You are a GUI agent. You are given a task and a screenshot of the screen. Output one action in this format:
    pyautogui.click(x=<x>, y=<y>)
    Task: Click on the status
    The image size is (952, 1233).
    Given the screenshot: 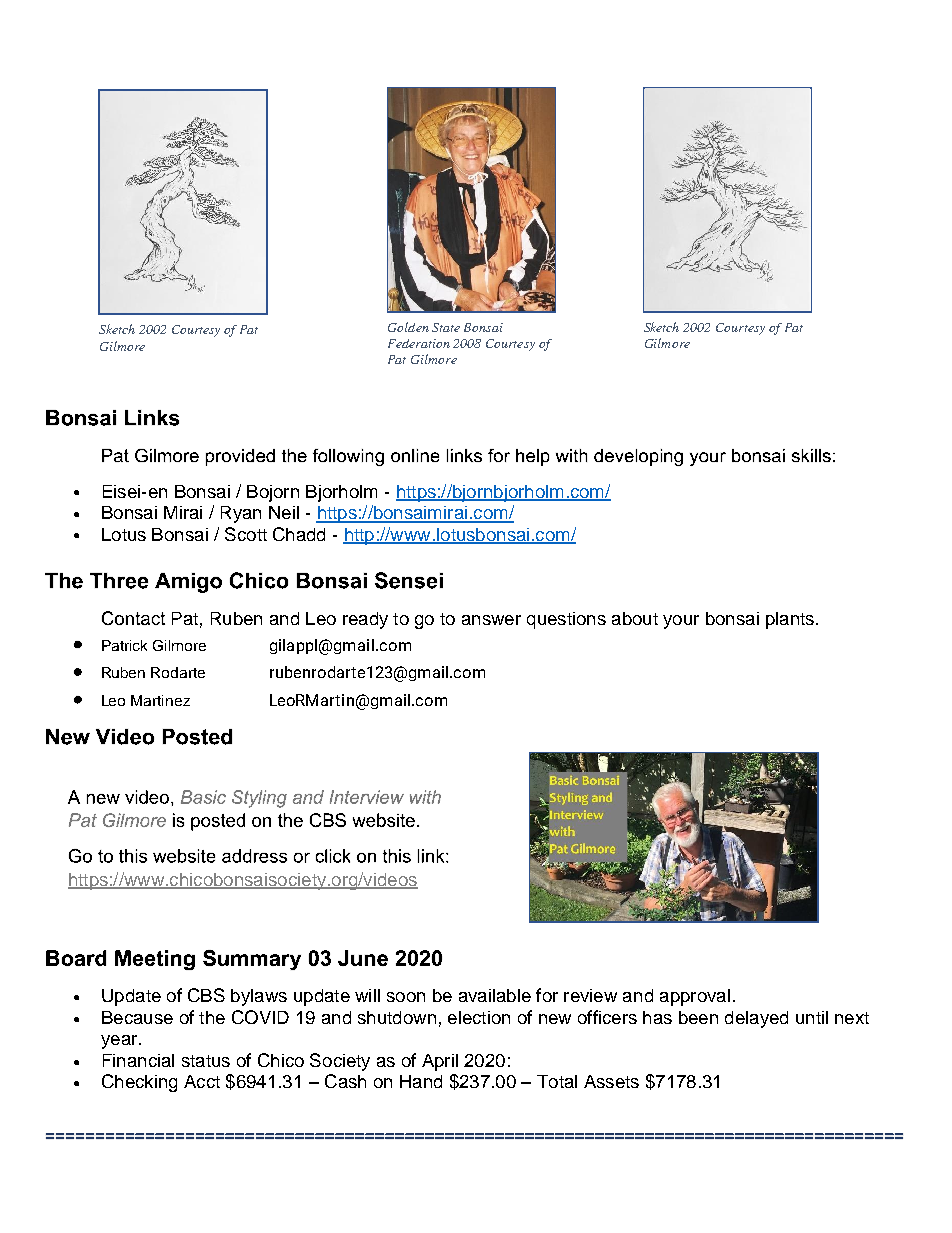 What is the action you would take?
    pyautogui.click(x=206, y=1061)
